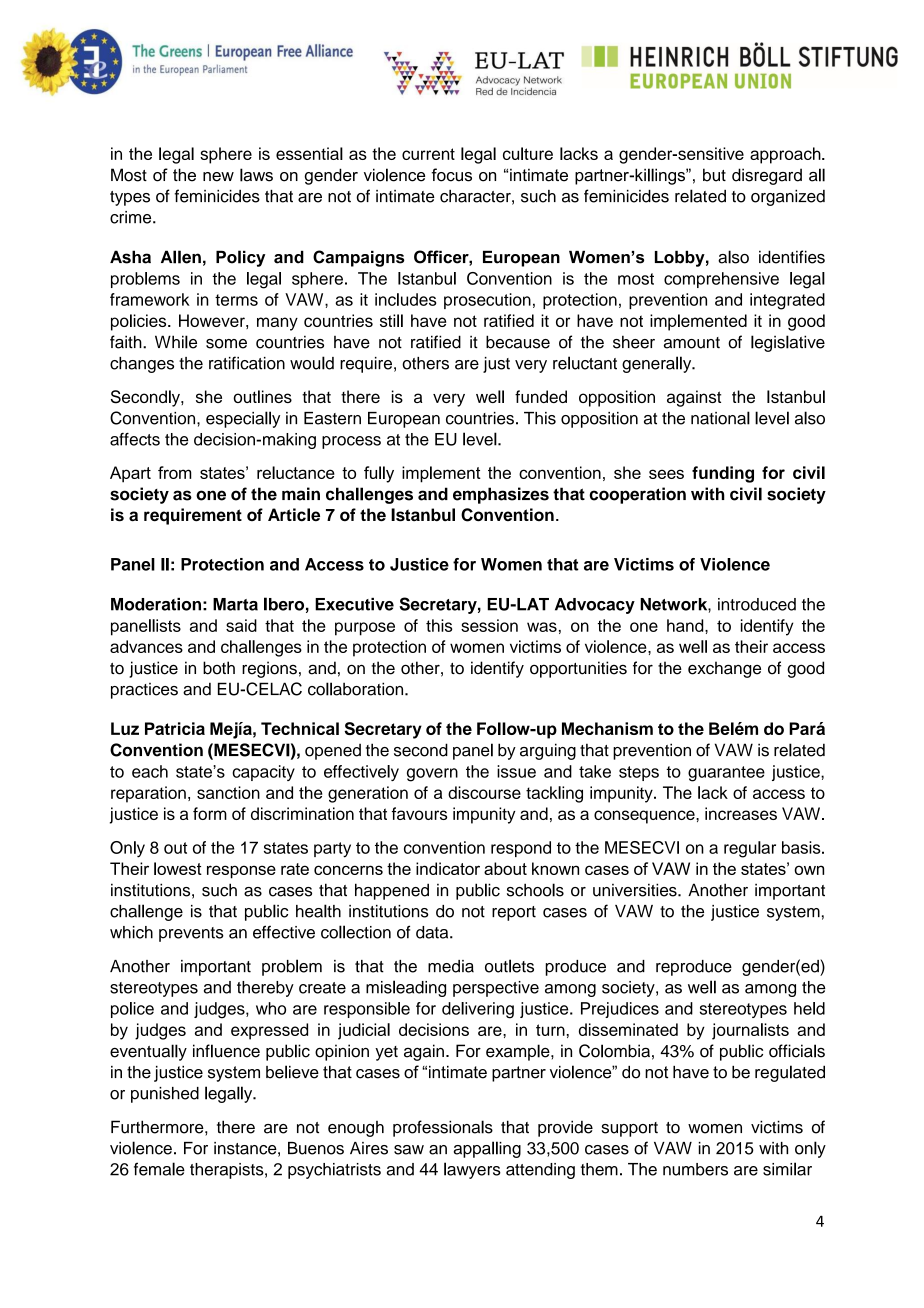  What do you see at coordinates (714, 175) in the document?
I see `but` at bounding box center [714, 175].
